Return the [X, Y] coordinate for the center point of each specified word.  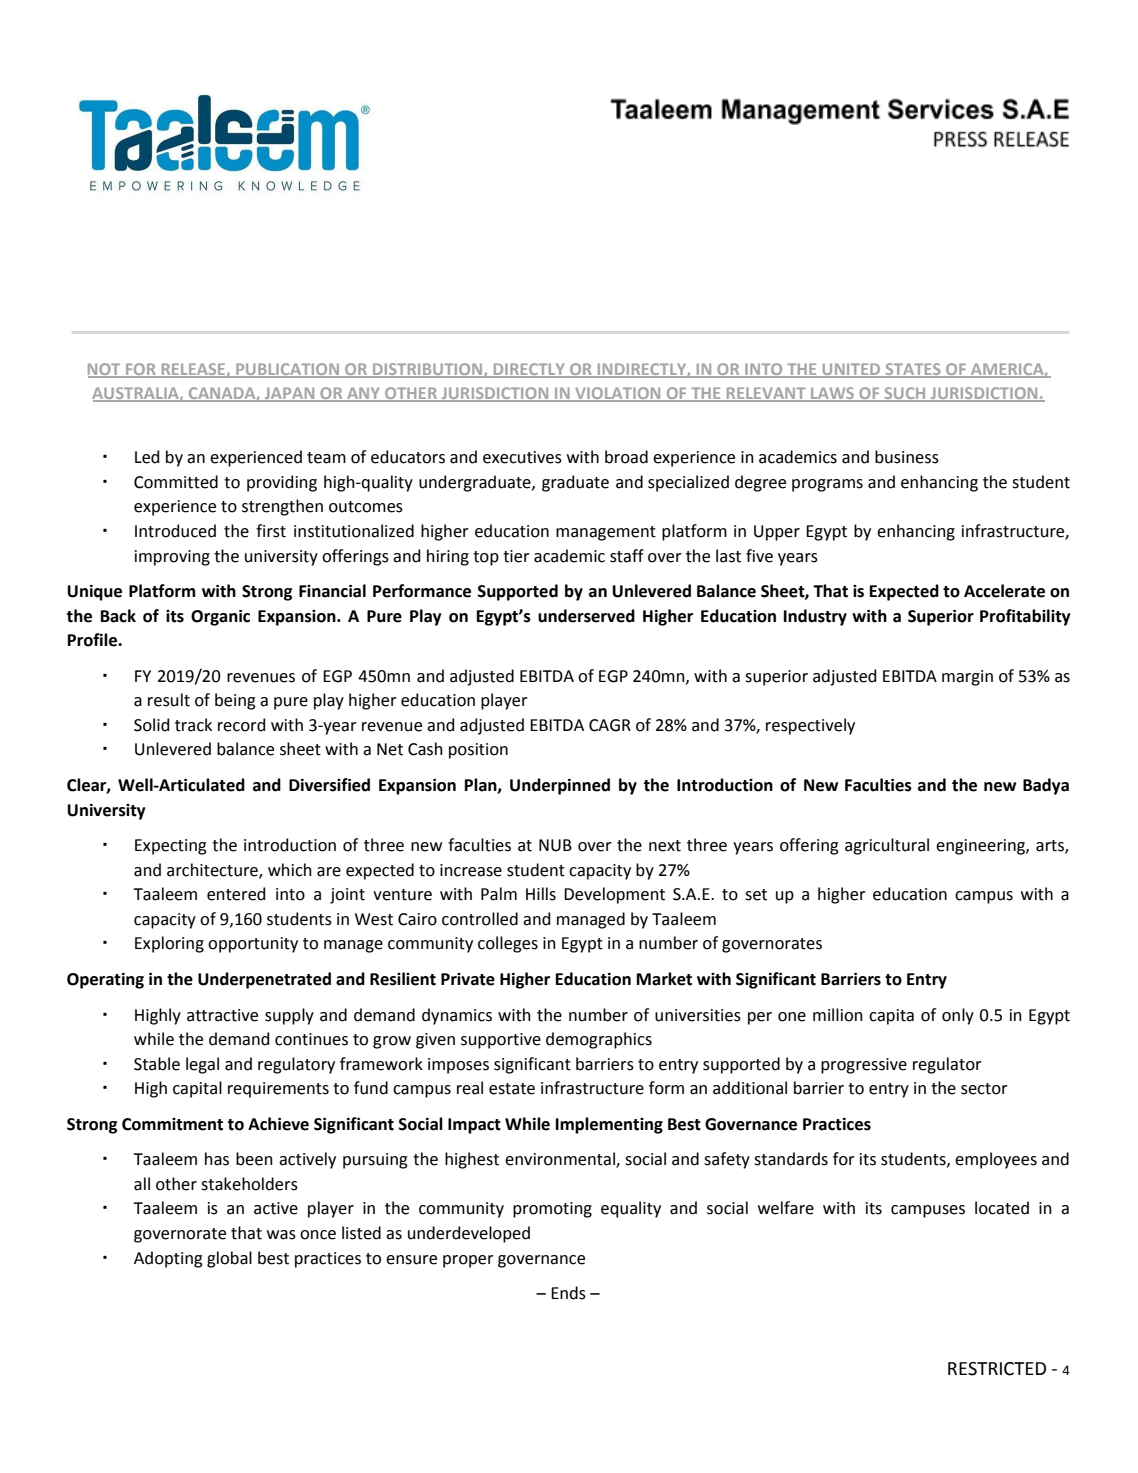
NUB [555, 845]
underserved [586, 616]
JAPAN [289, 394]
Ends [568, 1293]
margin [967, 678]
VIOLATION [618, 394]
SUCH [905, 394]
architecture [213, 871]
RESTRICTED [997, 1369]
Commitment [172, 1124]
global [229, 1259]
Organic [220, 618]
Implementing [609, 1125]
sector [984, 1089]
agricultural [887, 846]
